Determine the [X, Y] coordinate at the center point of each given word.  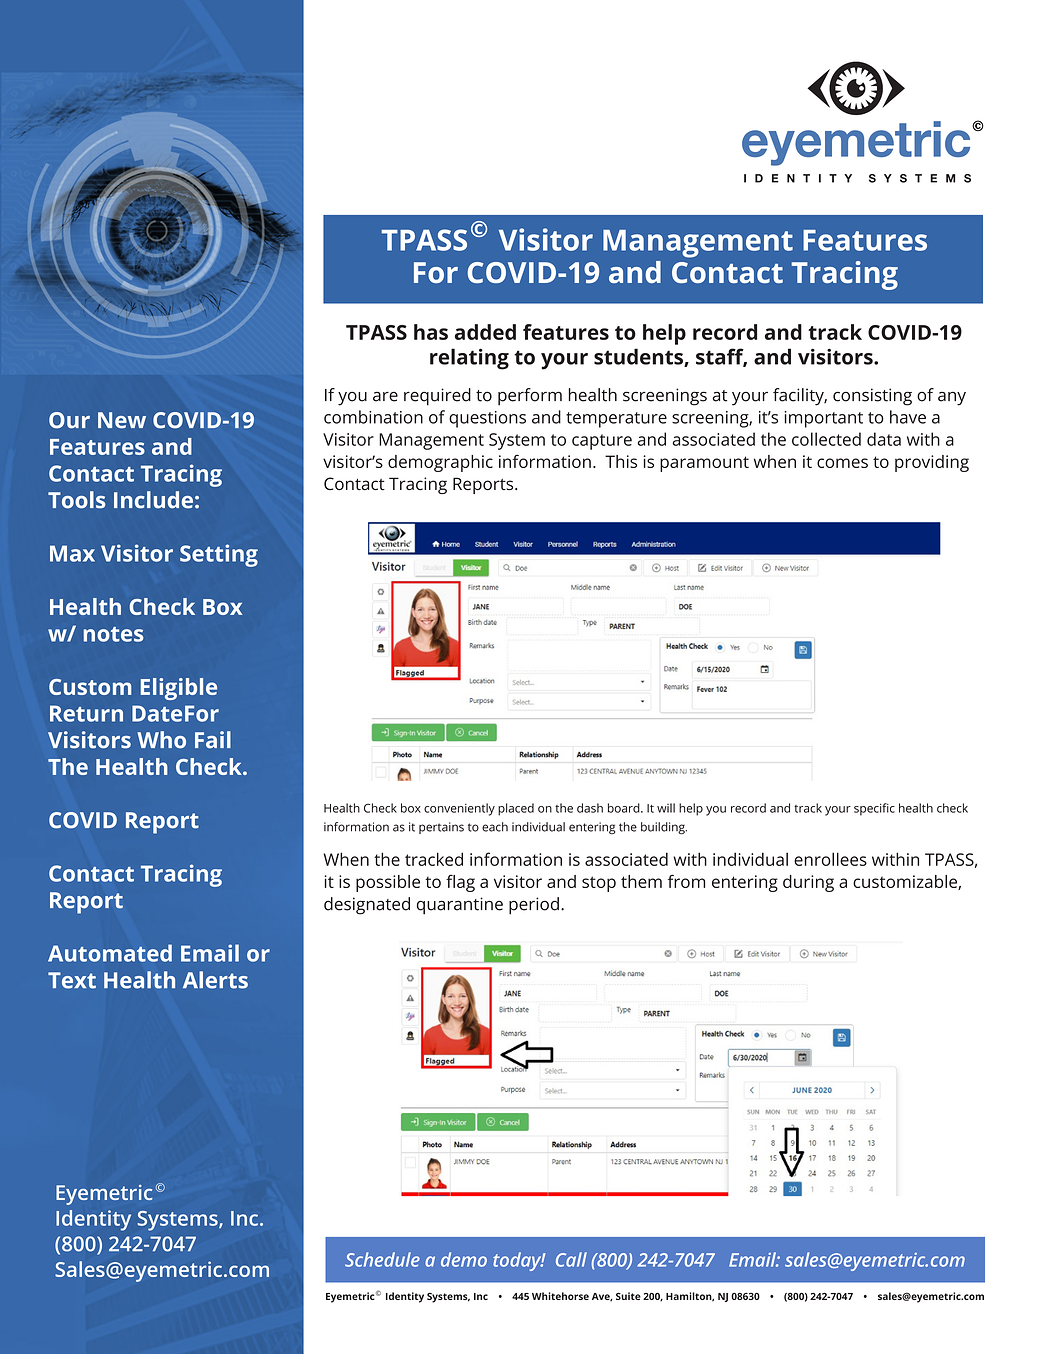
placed [516, 809]
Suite [628, 1296]
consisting [872, 397]
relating [469, 359]
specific [874, 809]
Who [161, 740]
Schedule [382, 1259]
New [122, 420]
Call [571, 1259]
